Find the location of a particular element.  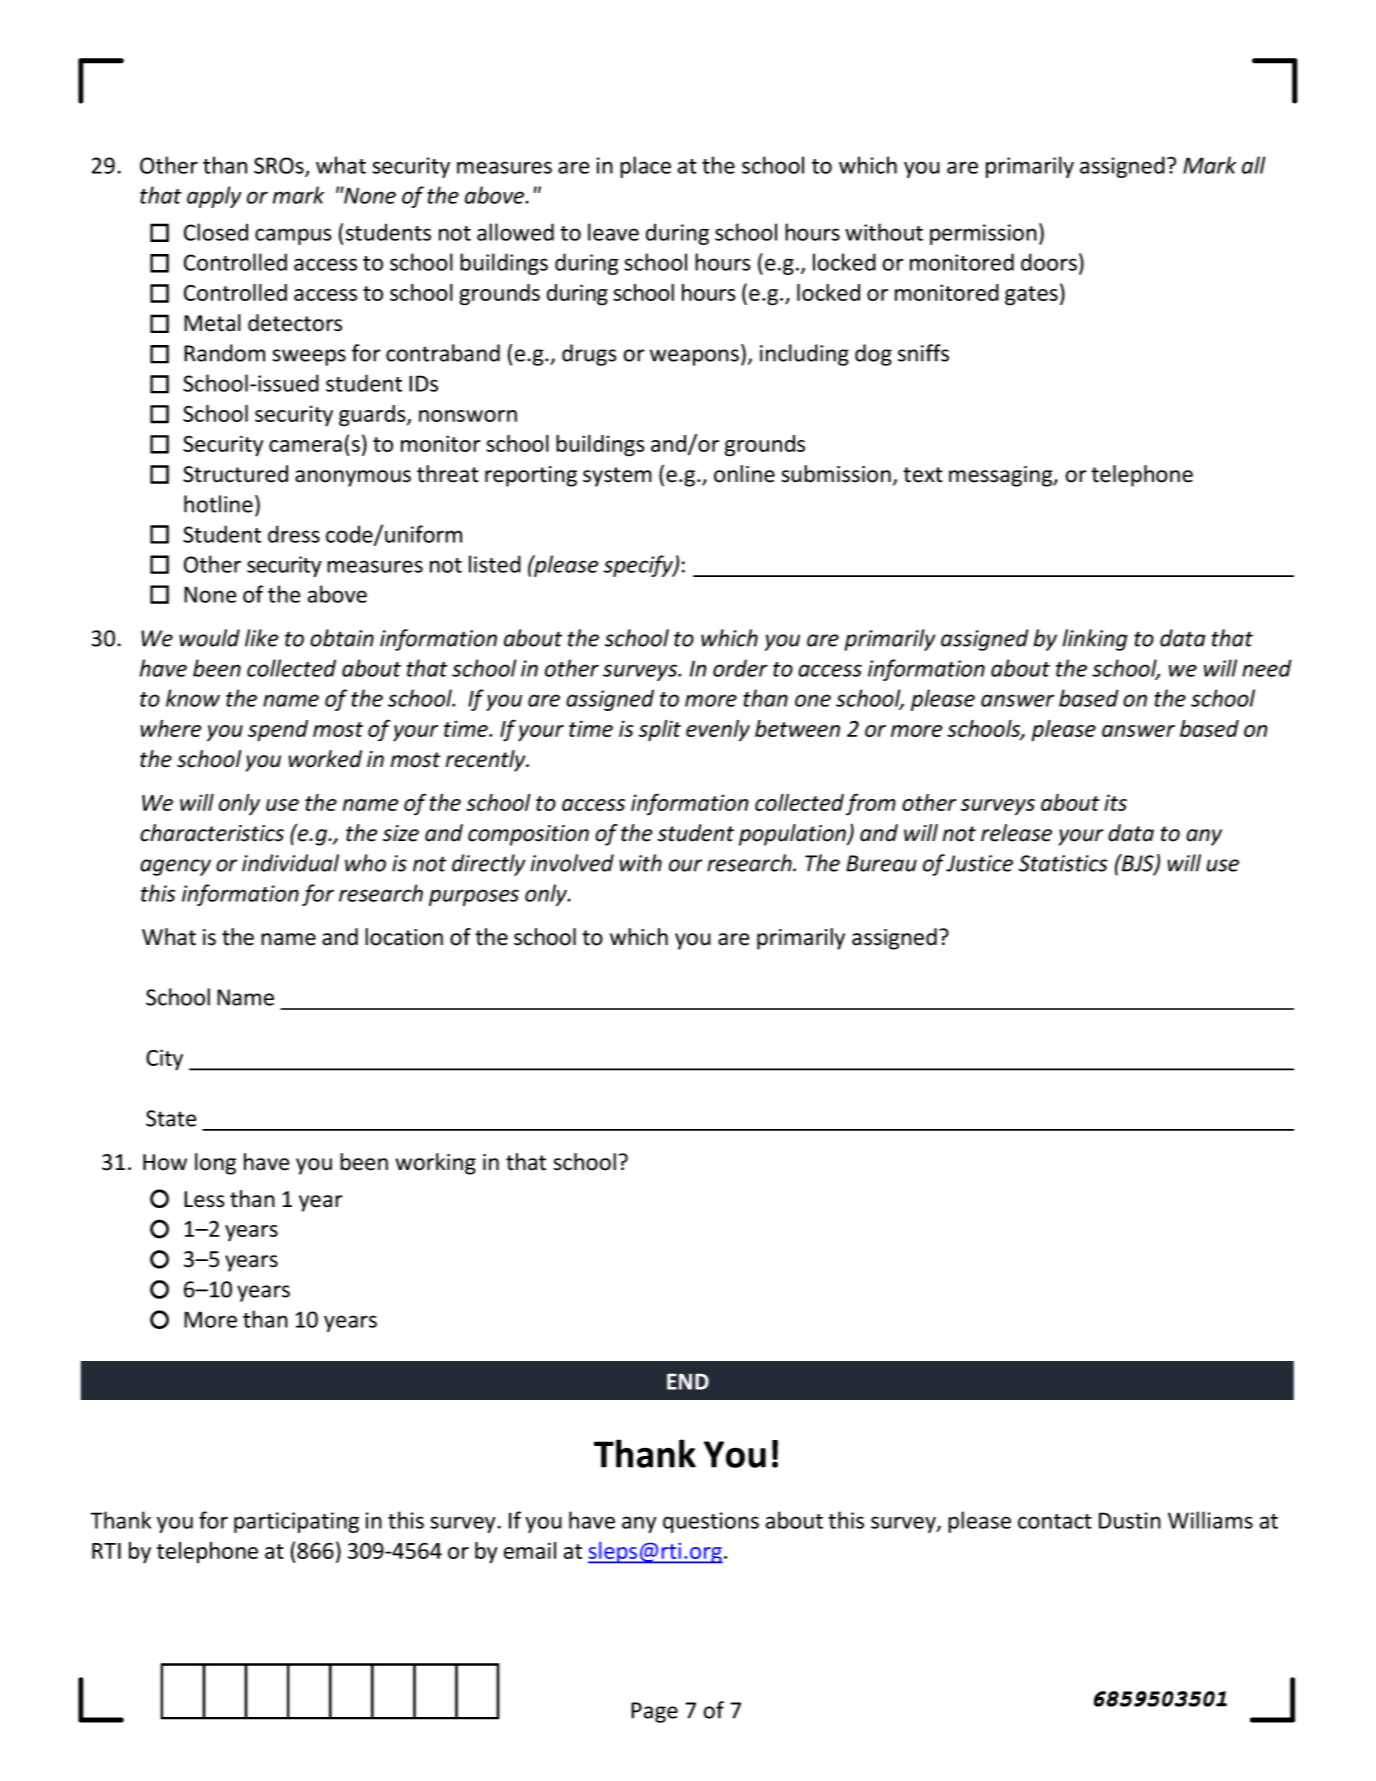

Less is located at coordinates (204, 1199).
